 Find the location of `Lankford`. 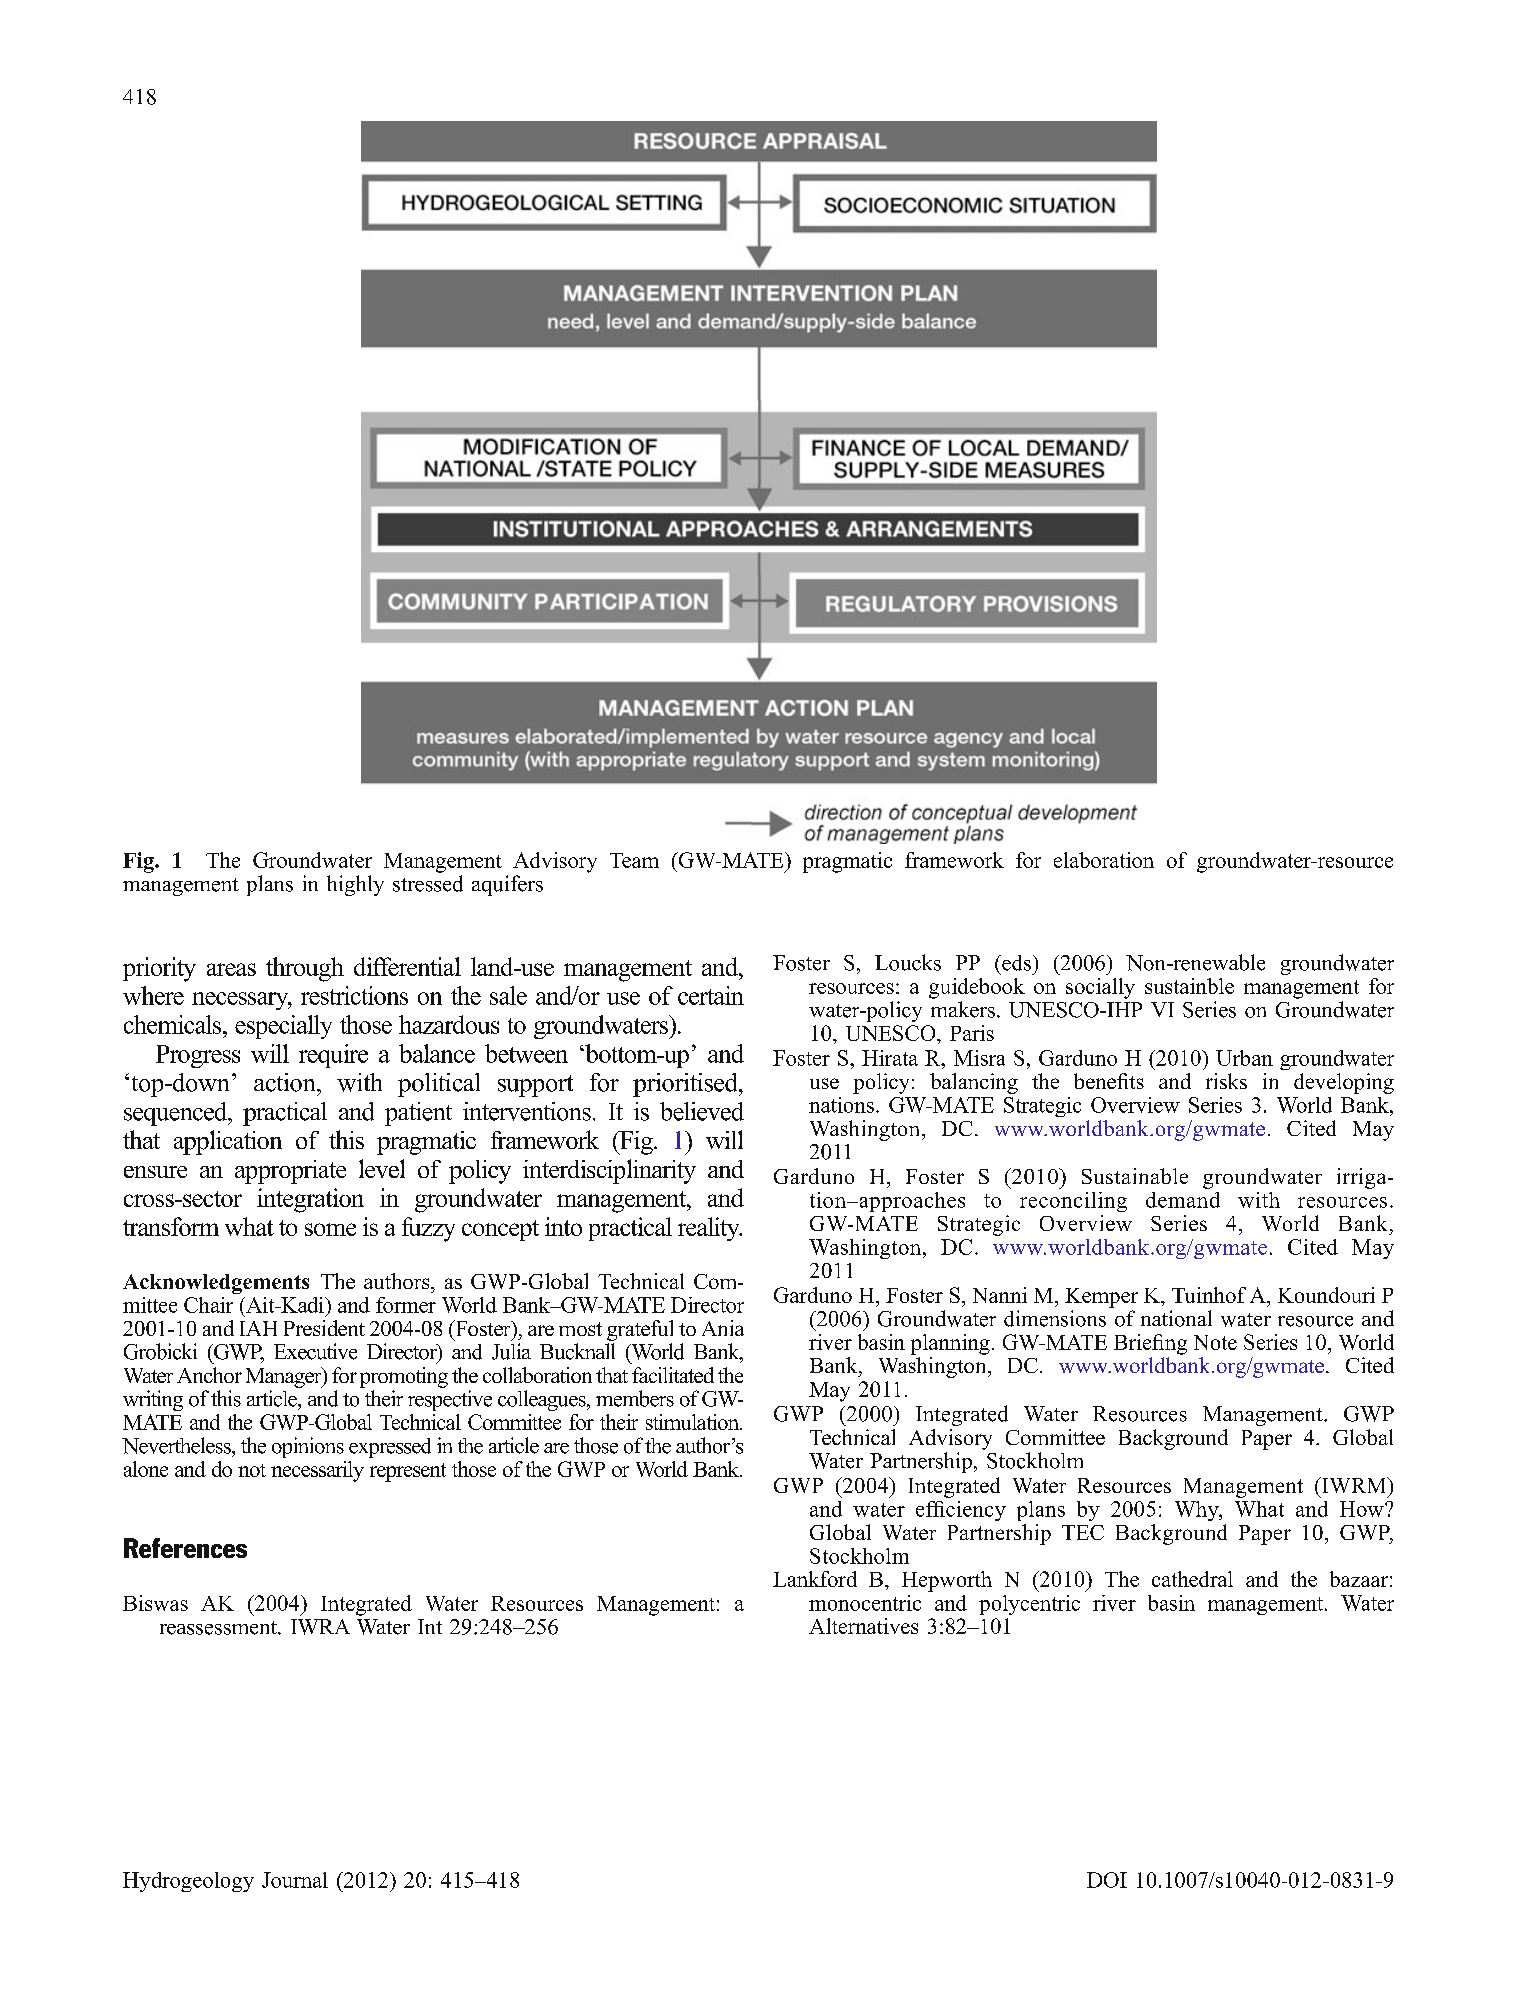

Lankford is located at coordinates (815, 1579).
